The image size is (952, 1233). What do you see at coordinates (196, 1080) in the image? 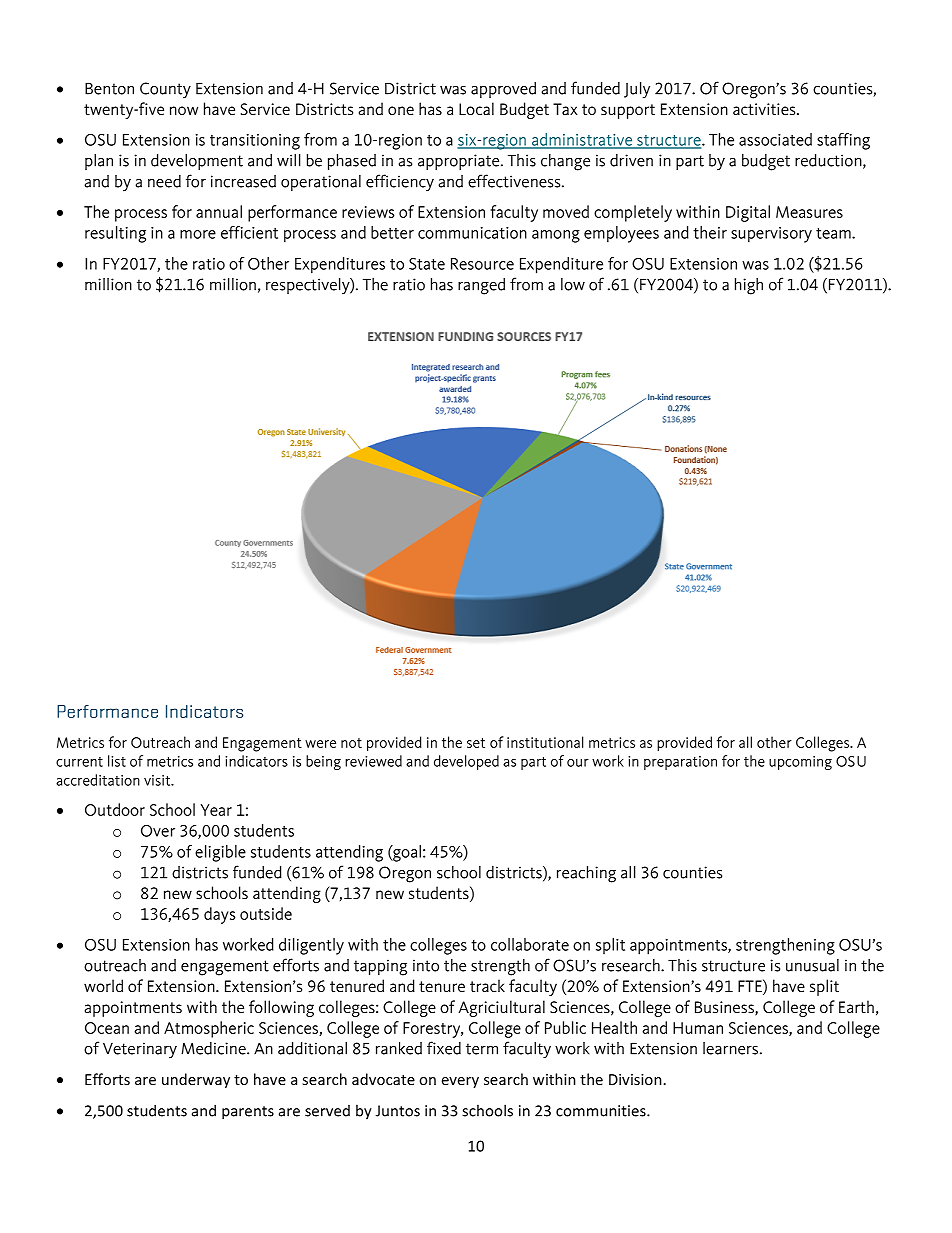
I see `underway` at bounding box center [196, 1080].
